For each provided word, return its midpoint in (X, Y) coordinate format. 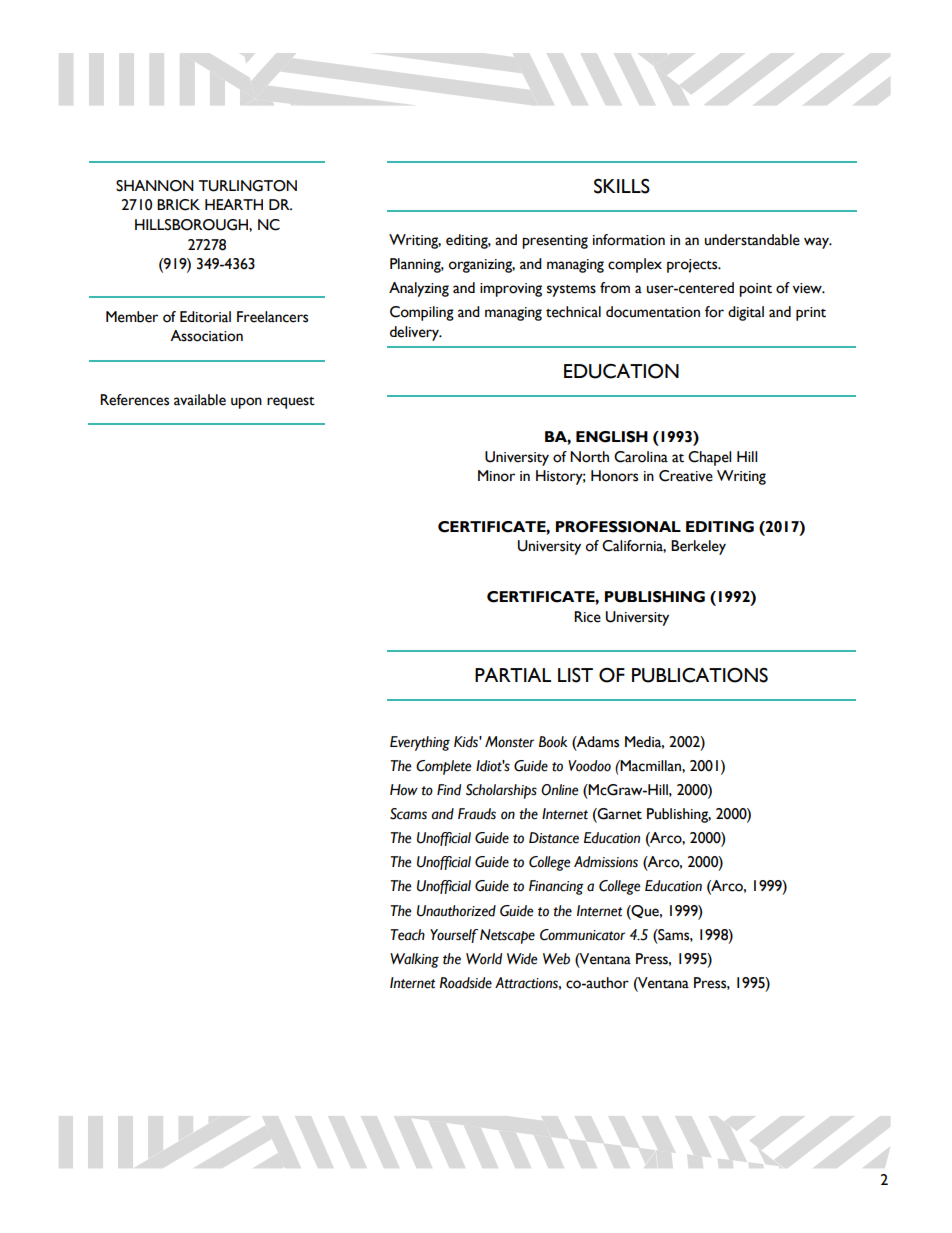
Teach (407, 935)
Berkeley (698, 547)
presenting (555, 242)
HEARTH (234, 204)
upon (246, 403)
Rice (587, 617)
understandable (752, 240)
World (484, 959)
